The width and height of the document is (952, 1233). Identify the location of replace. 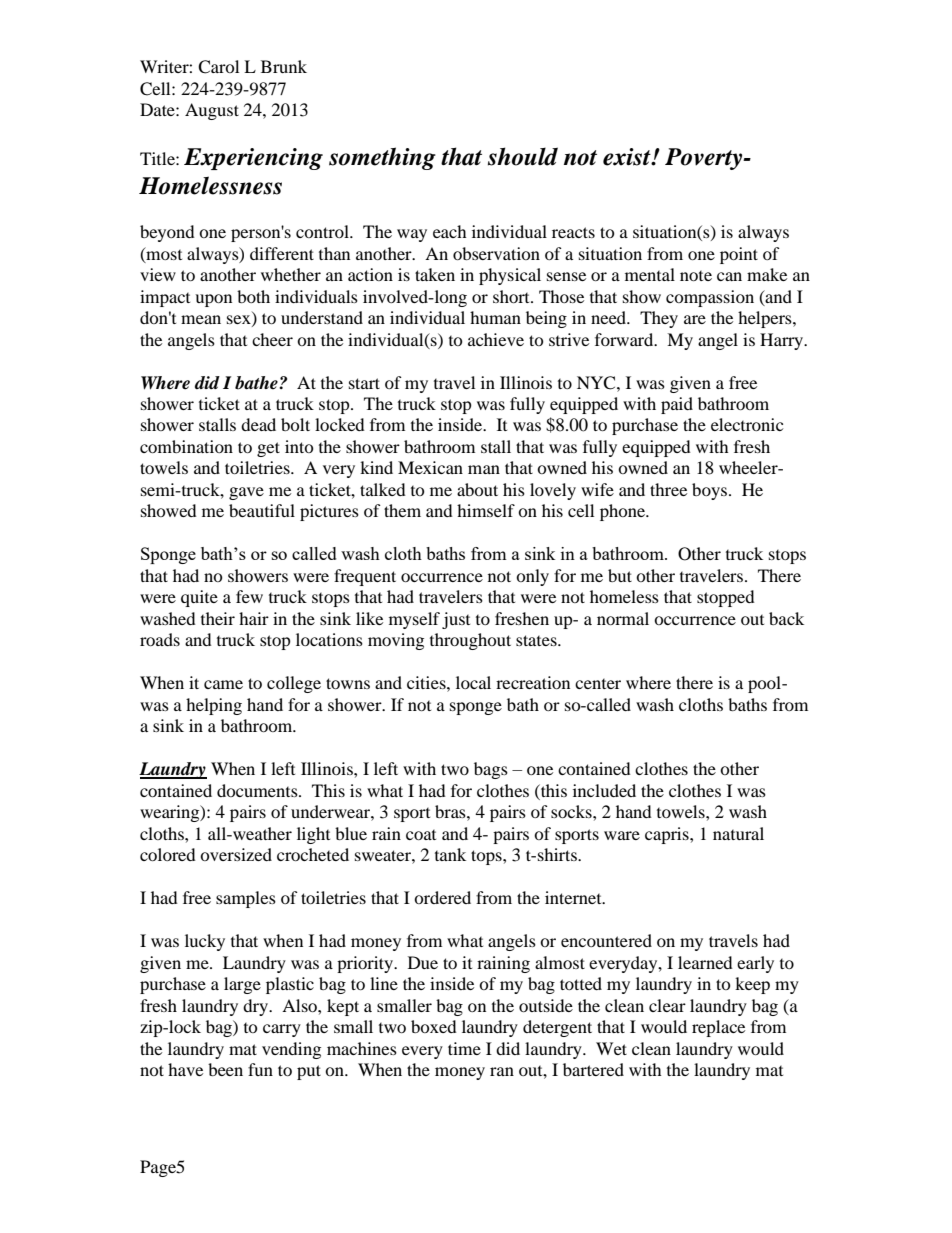
(718, 1028).
